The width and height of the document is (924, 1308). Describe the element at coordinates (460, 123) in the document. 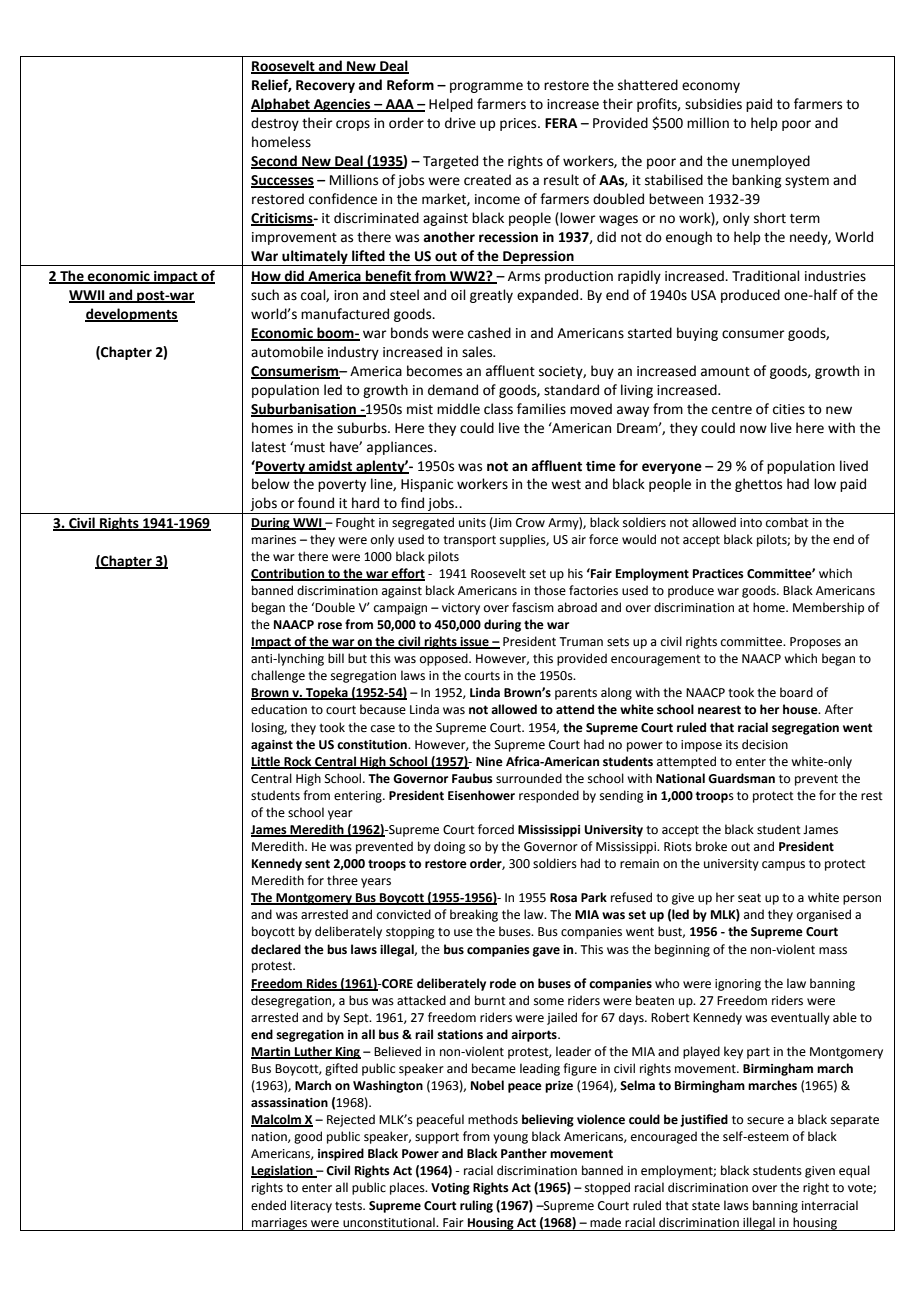

I see `drive` at that location.
